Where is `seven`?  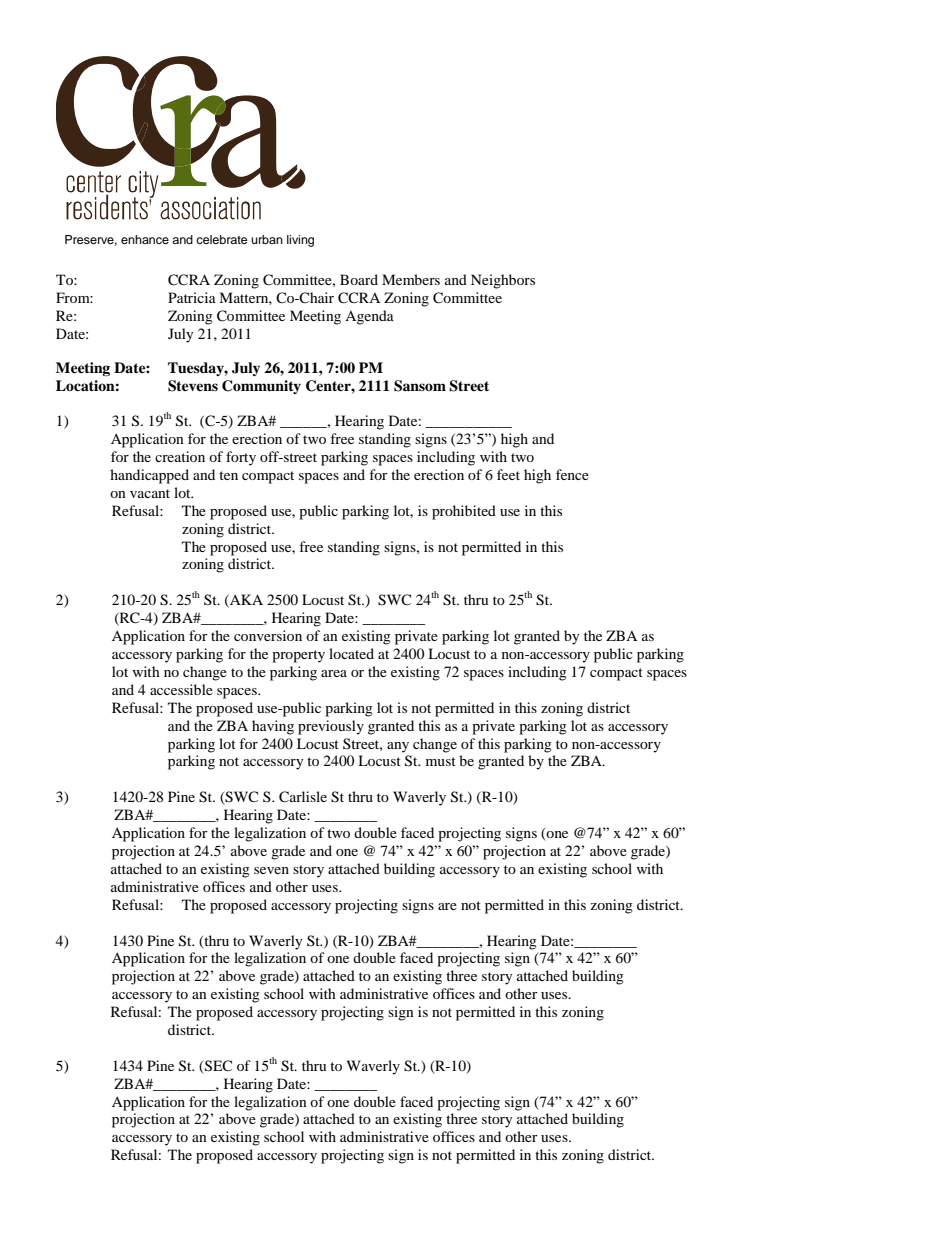
seven is located at coordinates (271, 870).
